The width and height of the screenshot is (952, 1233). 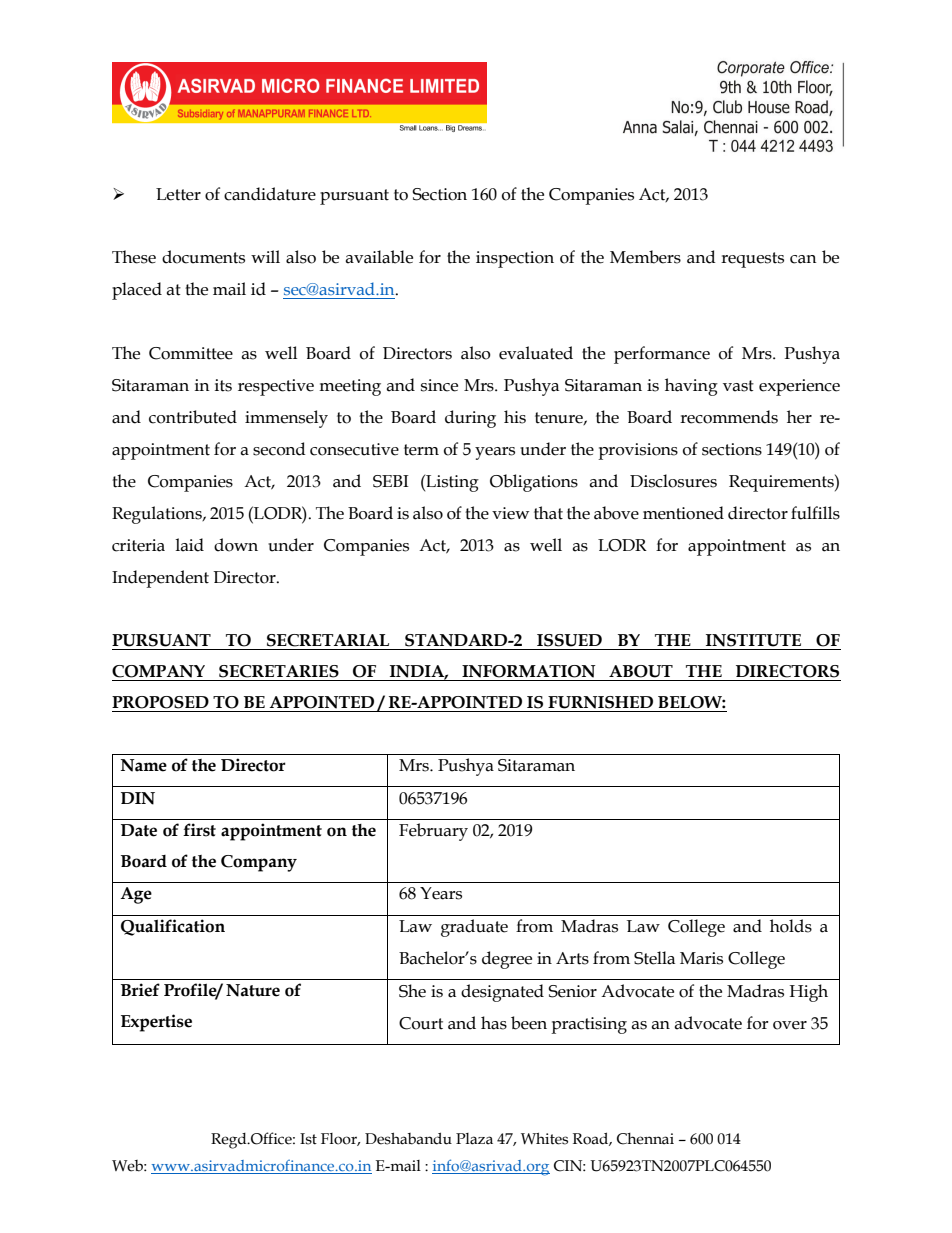 I want to click on inspection, so click(x=515, y=259).
